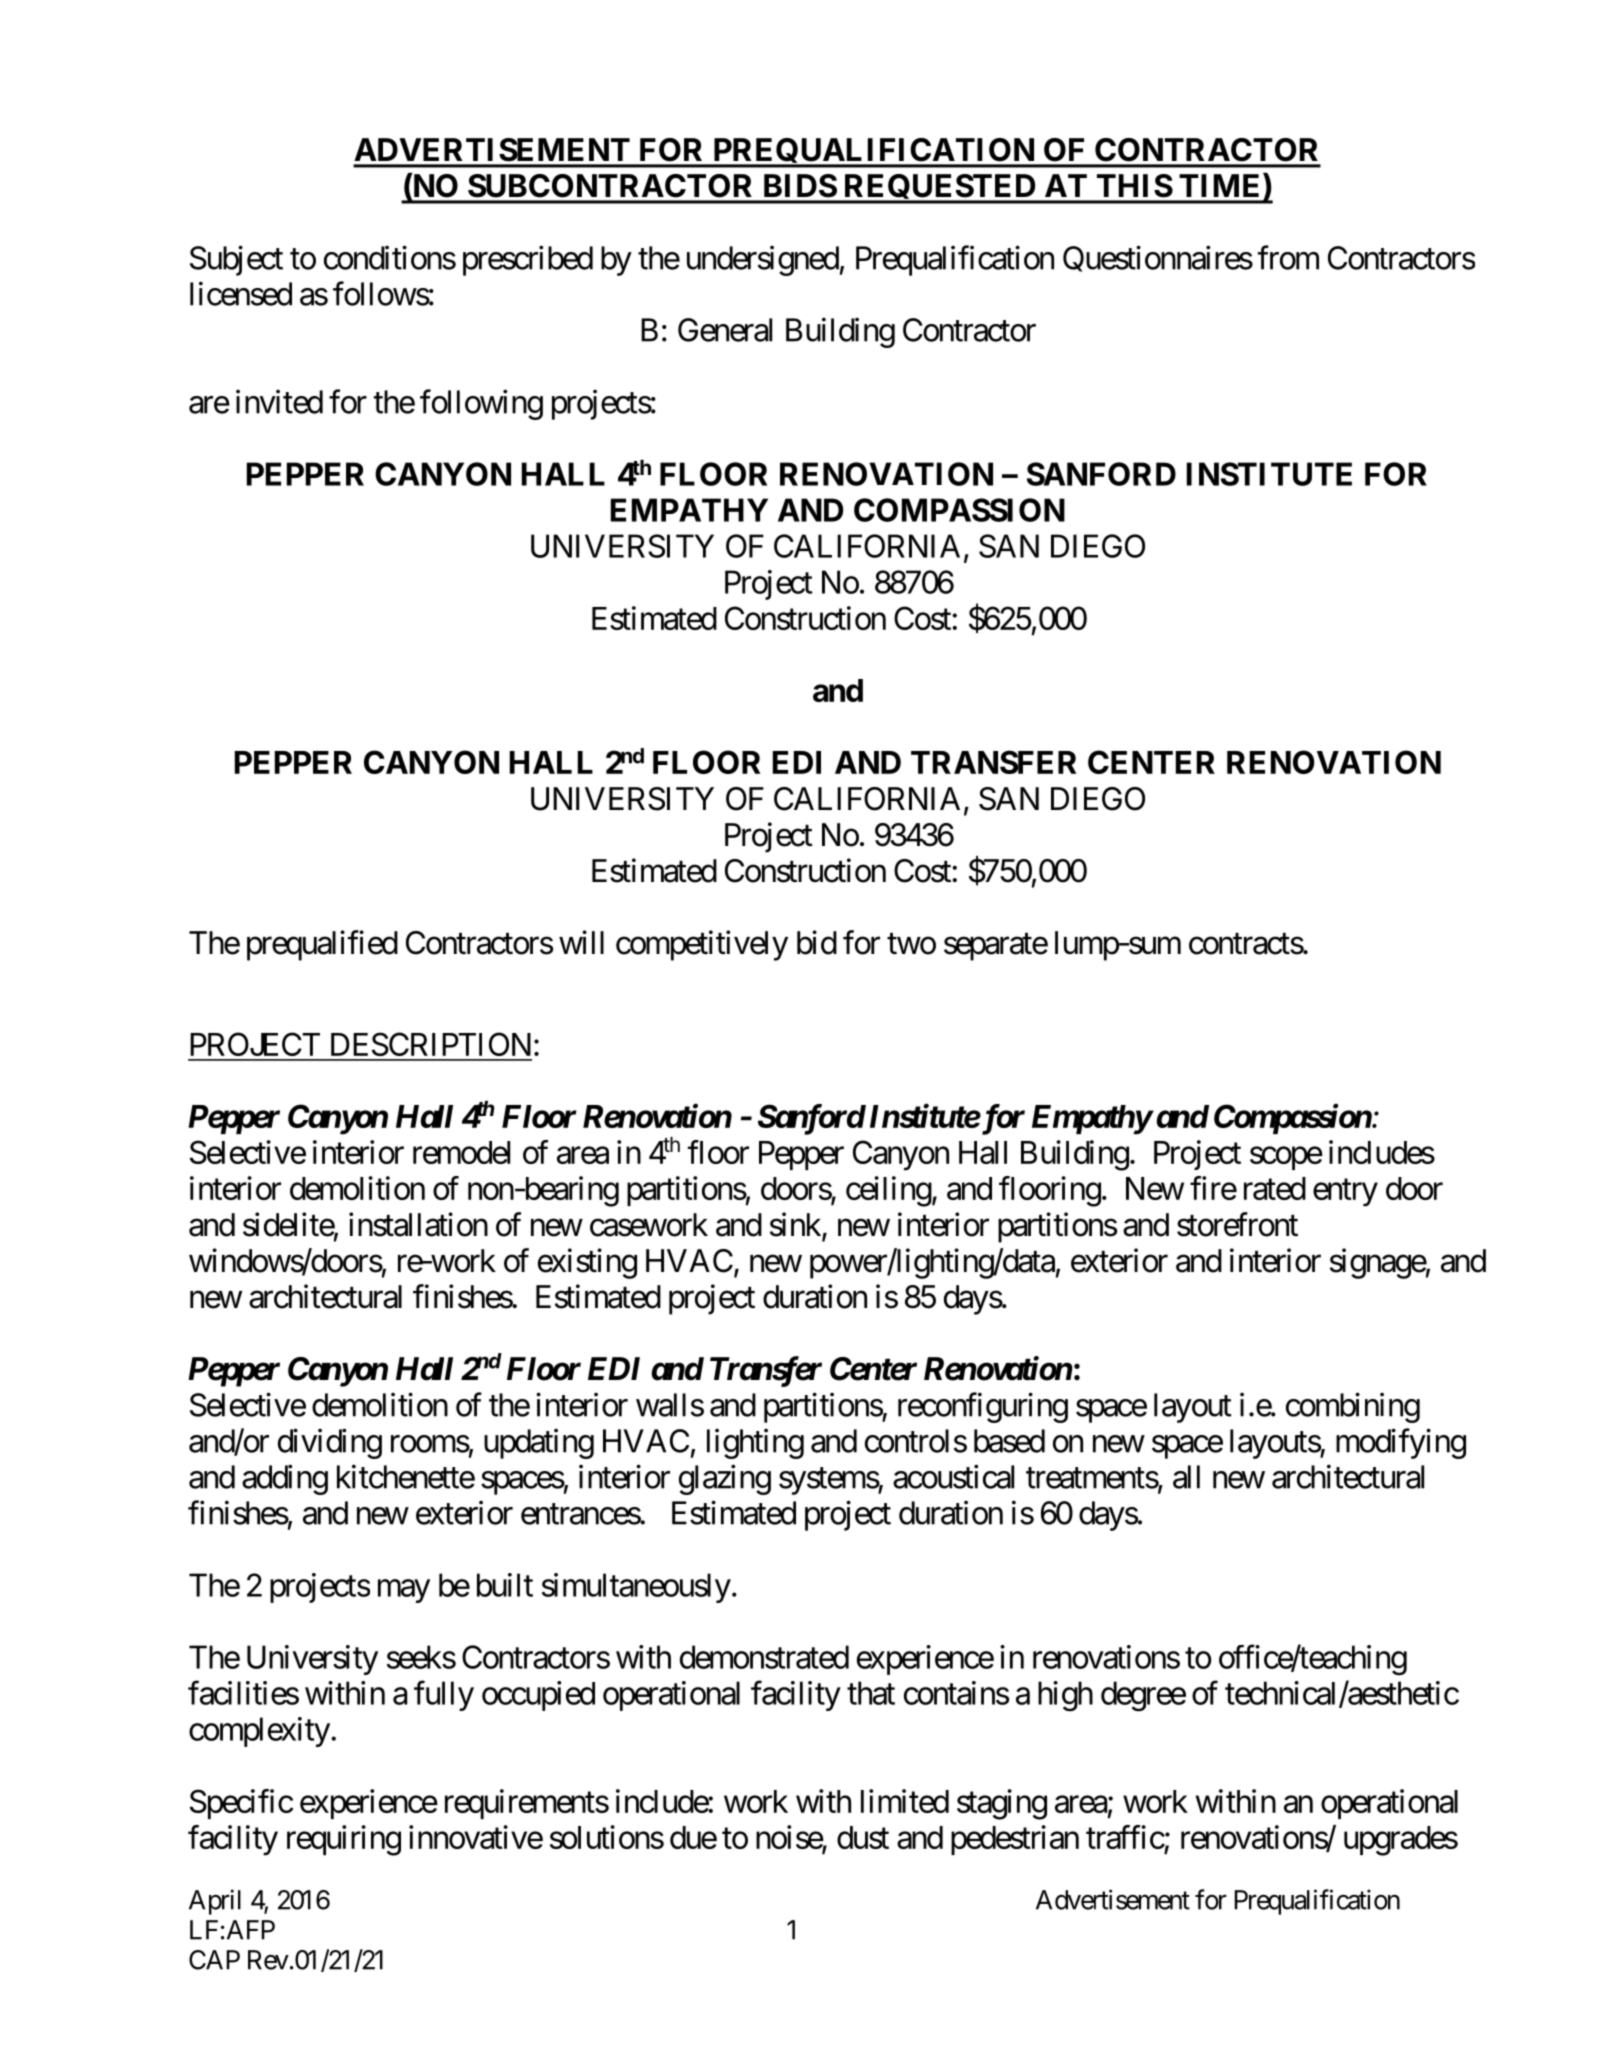 This screenshot has width=1599, height=2069. What do you see at coordinates (418, 1224) in the screenshot?
I see `installation` at bounding box center [418, 1224].
